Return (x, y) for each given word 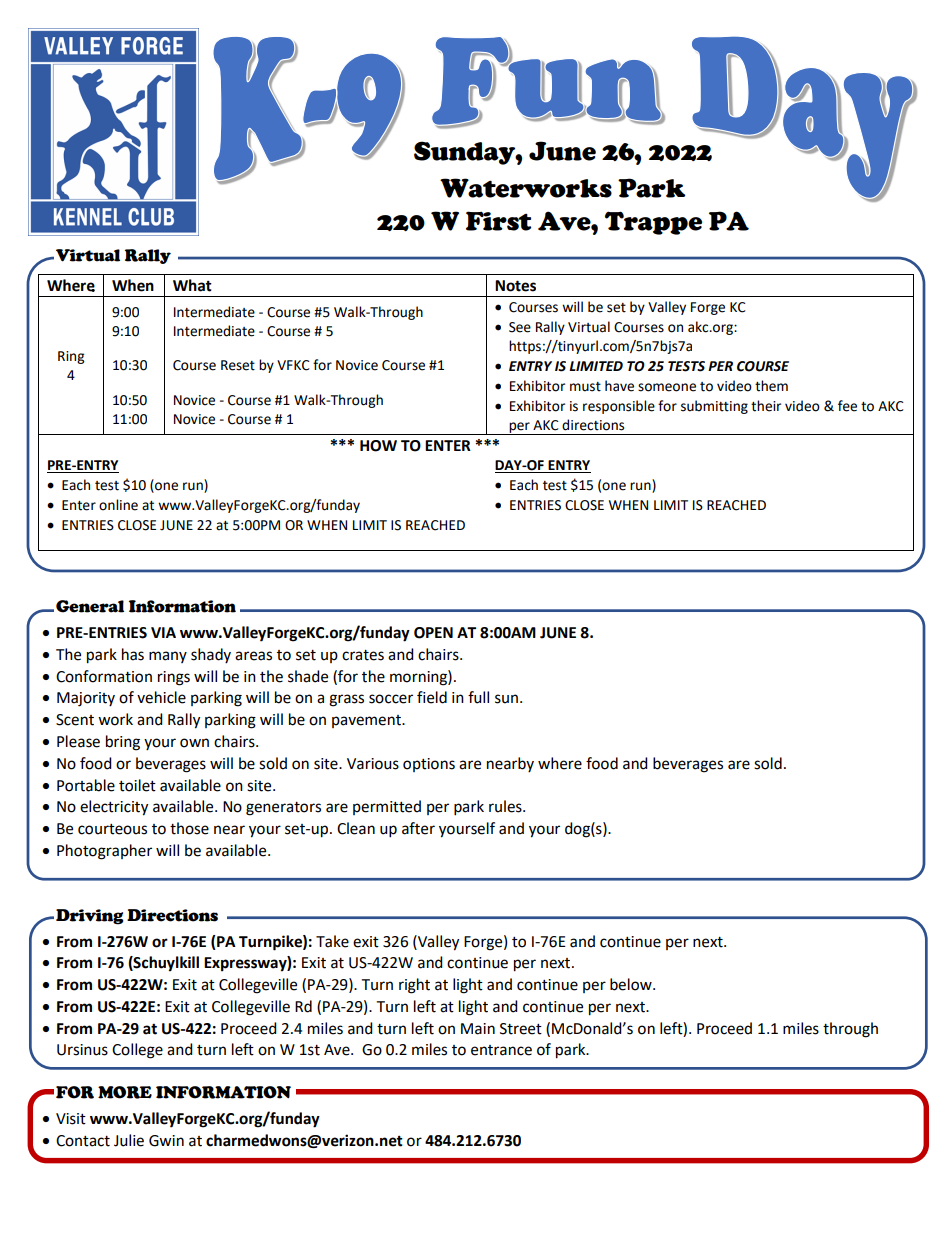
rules (506, 806)
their (766, 406)
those (189, 828)
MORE (125, 1092)
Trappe (653, 223)
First (498, 221)
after (418, 828)
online (118, 505)
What (192, 285)
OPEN (433, 633)
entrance (501, 1050)
